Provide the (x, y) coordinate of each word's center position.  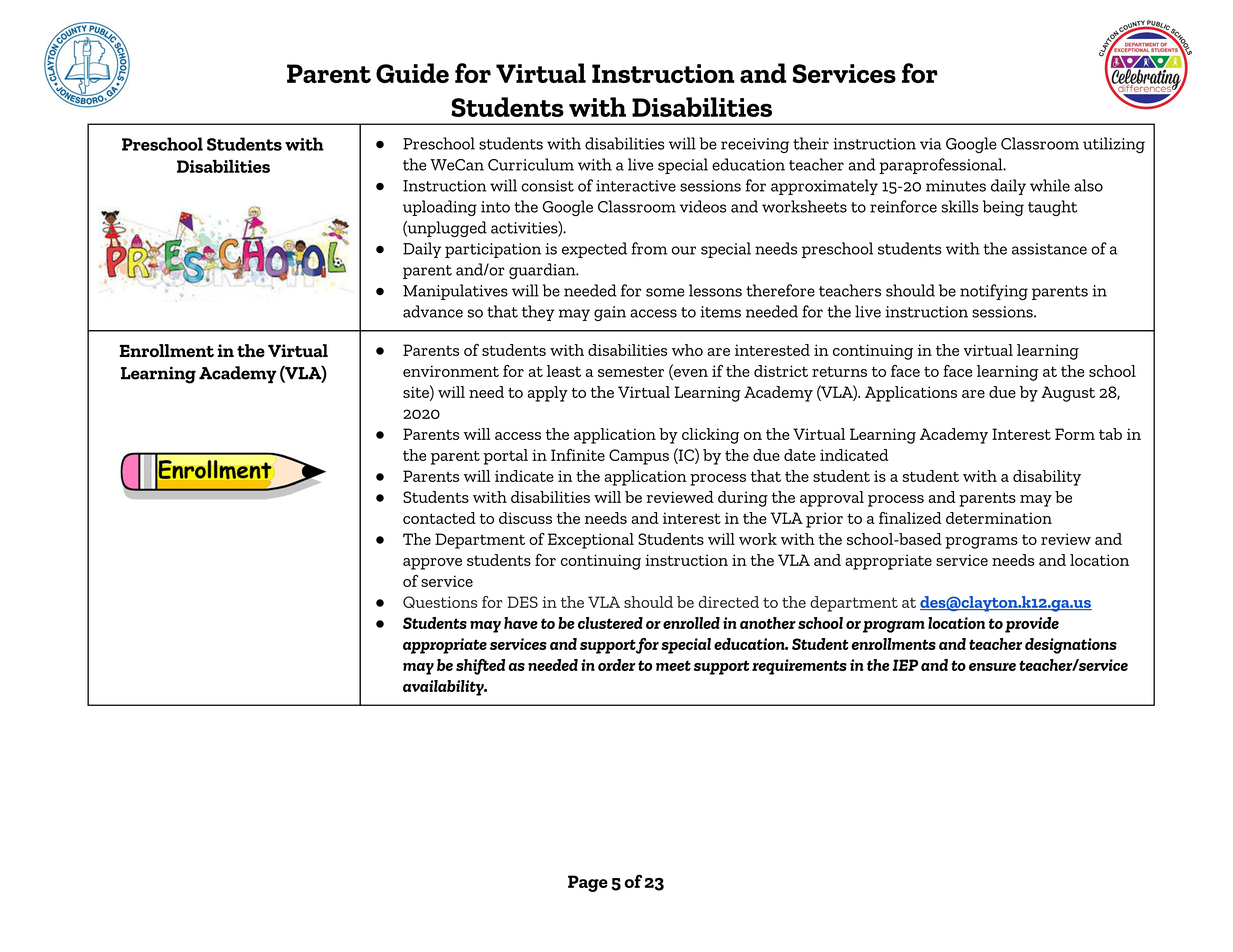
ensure (992, 667)
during (743, 499)
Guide (412, 73)
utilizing (1114, 145)
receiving (755, 145)
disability (1047, 478)
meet (673, 665)
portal (506, 457)
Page (588, 883)
